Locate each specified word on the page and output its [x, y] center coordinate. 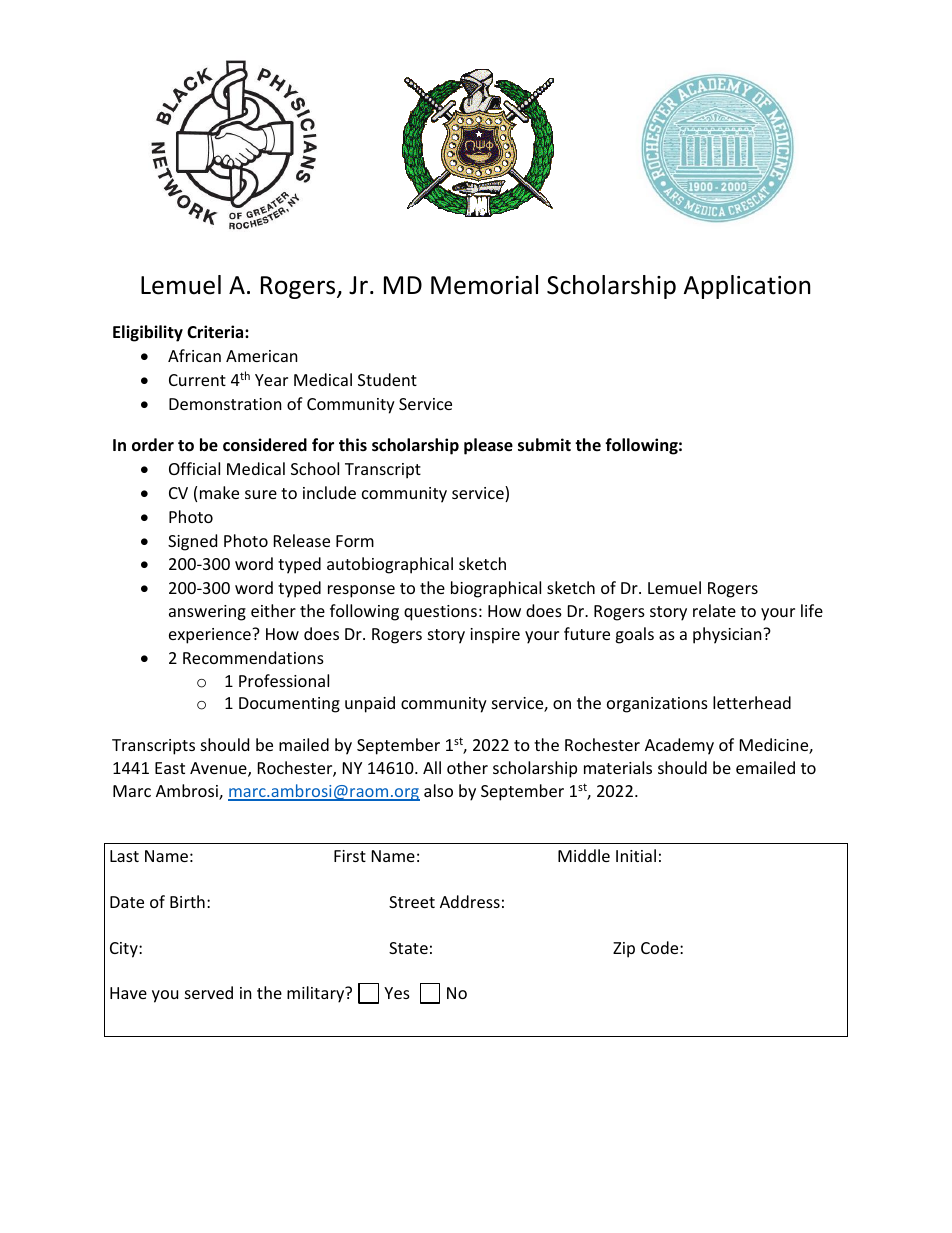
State [408, 948]
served [209, 992]
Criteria [216, 332]
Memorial [484, 285]
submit [544, 445]
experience [211, 636]
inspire [495, 636]
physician [728, 635]
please [488, 446]
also [438, 790]
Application [747, 287]
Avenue [219, 769]
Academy [679, 746]
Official [194, 468]
